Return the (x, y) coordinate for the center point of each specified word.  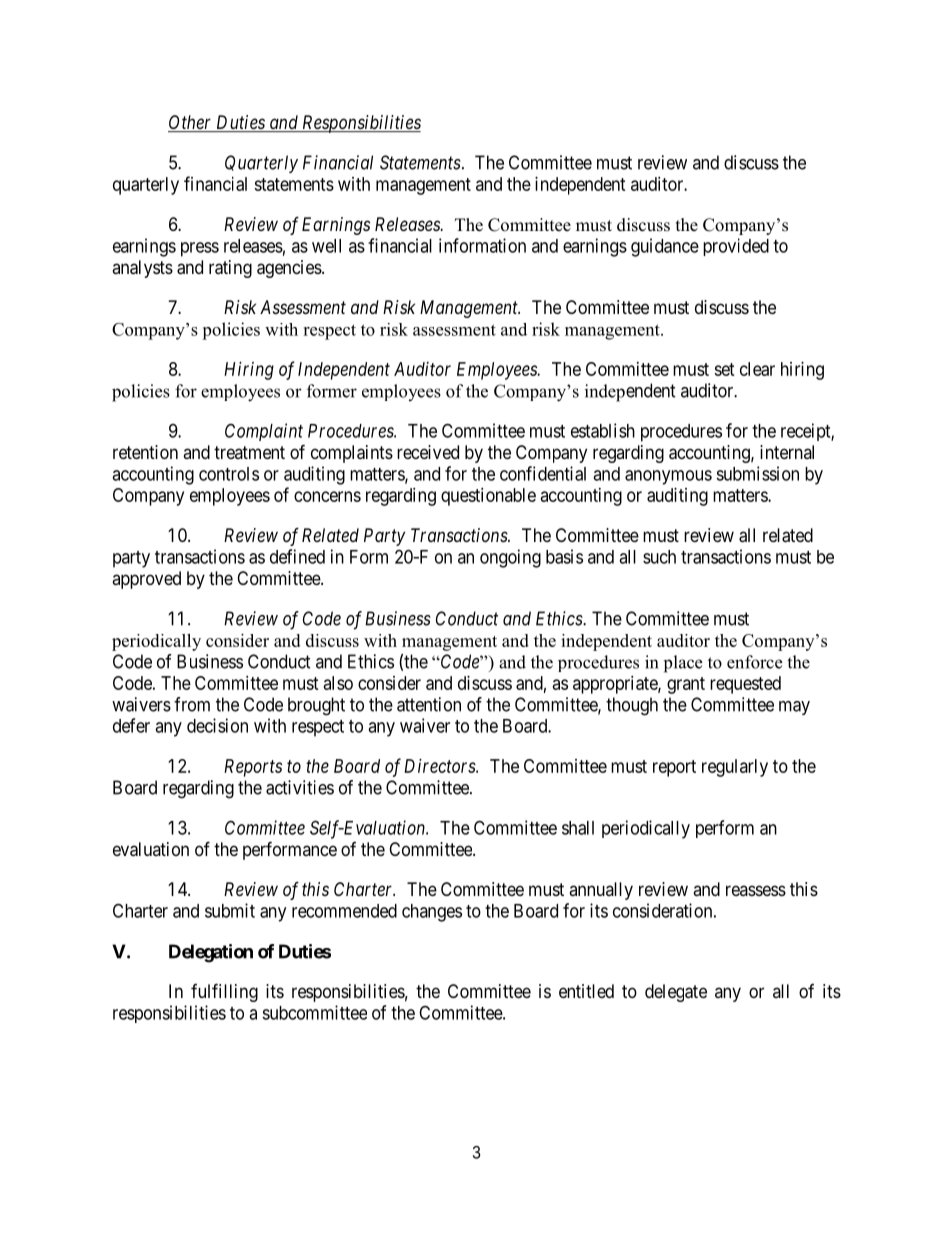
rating (230, 269)
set (724, 369)
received (428, 452)
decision (217, 725)
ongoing (510, 558)
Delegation (211, 953)
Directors (440, 766)
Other (191, 123)
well (326, 246)
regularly (735, 768)
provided (736, 247)
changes (432, 913)
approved (146, 580)
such (659, 557)
